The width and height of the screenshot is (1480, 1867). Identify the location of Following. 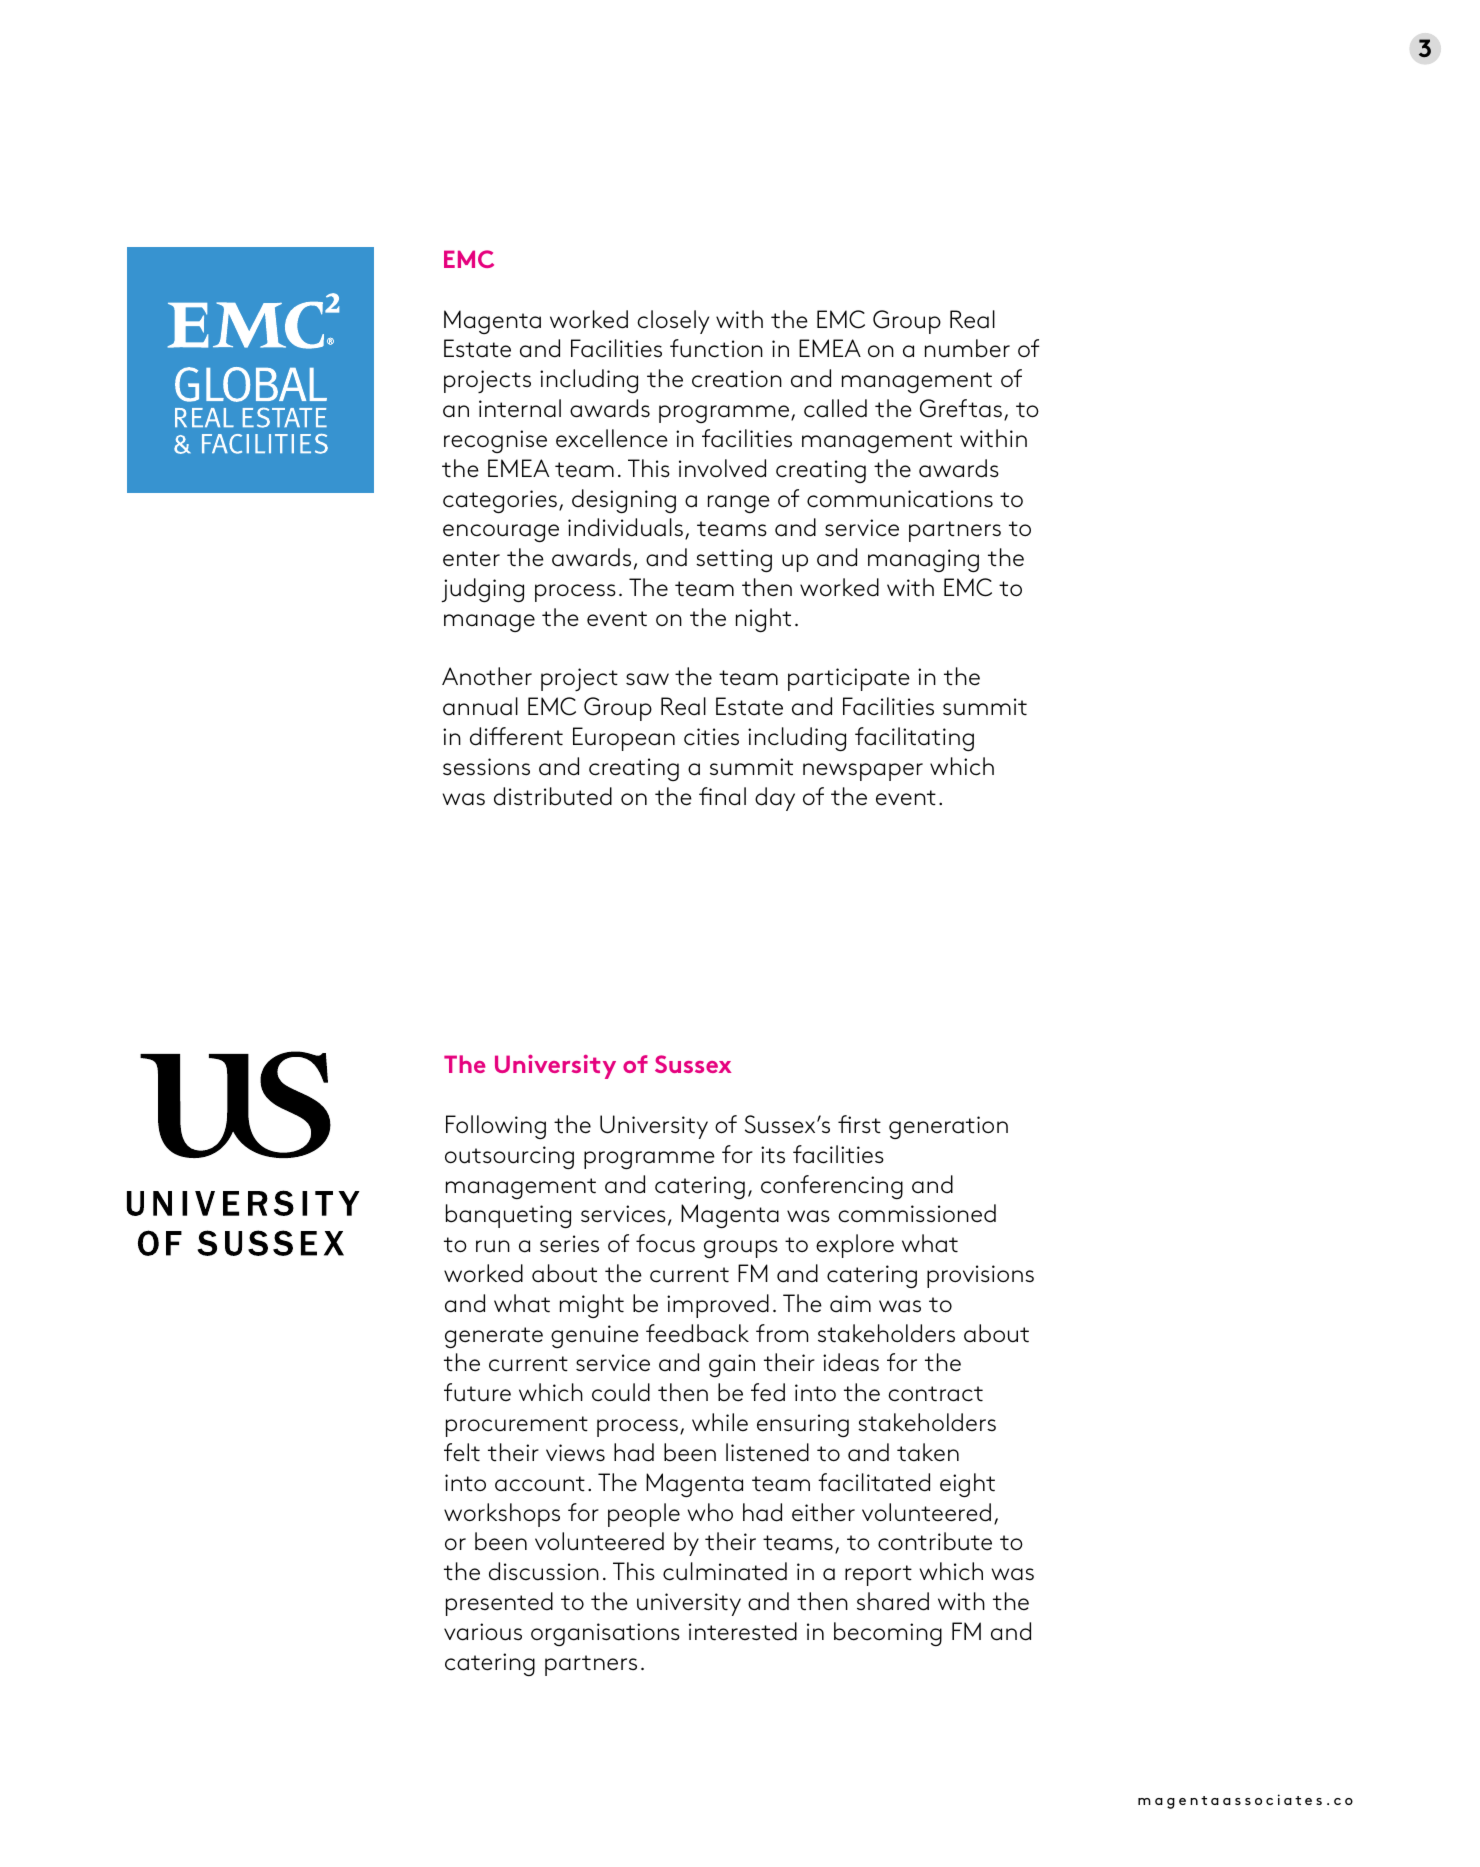
(496, 1127).
